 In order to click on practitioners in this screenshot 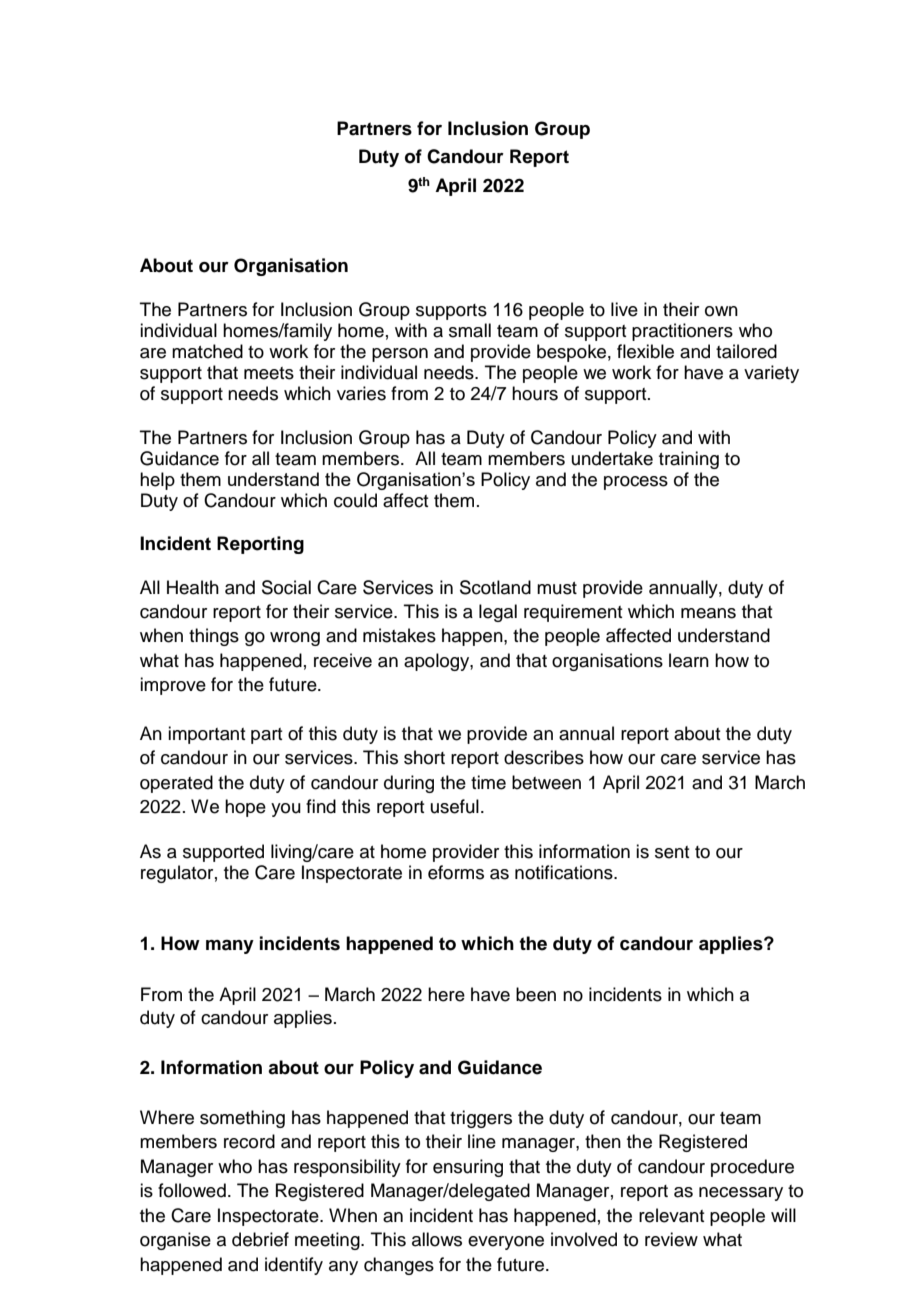, I will do `click(682, 332)`.
